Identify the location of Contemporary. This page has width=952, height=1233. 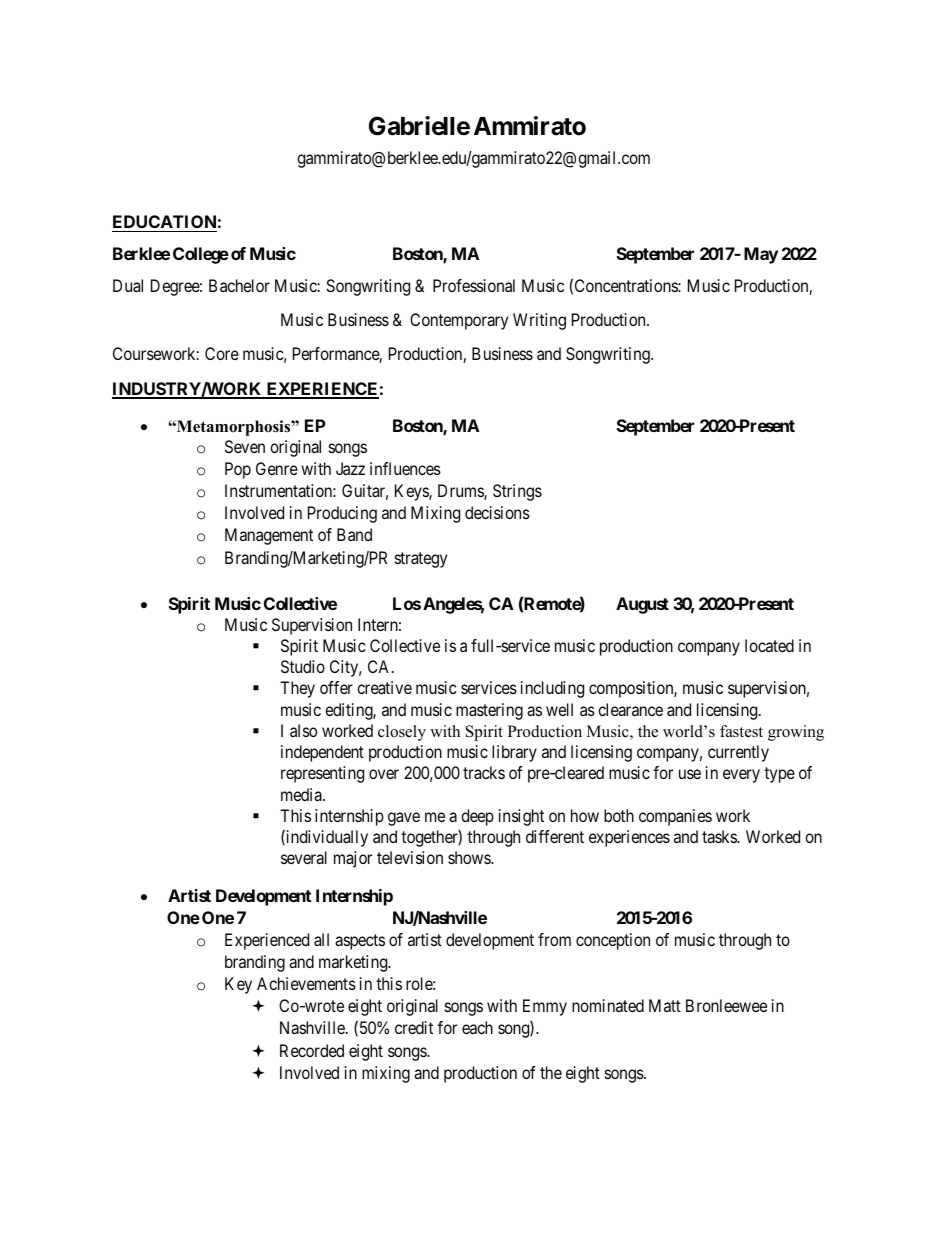
(459, 321).
